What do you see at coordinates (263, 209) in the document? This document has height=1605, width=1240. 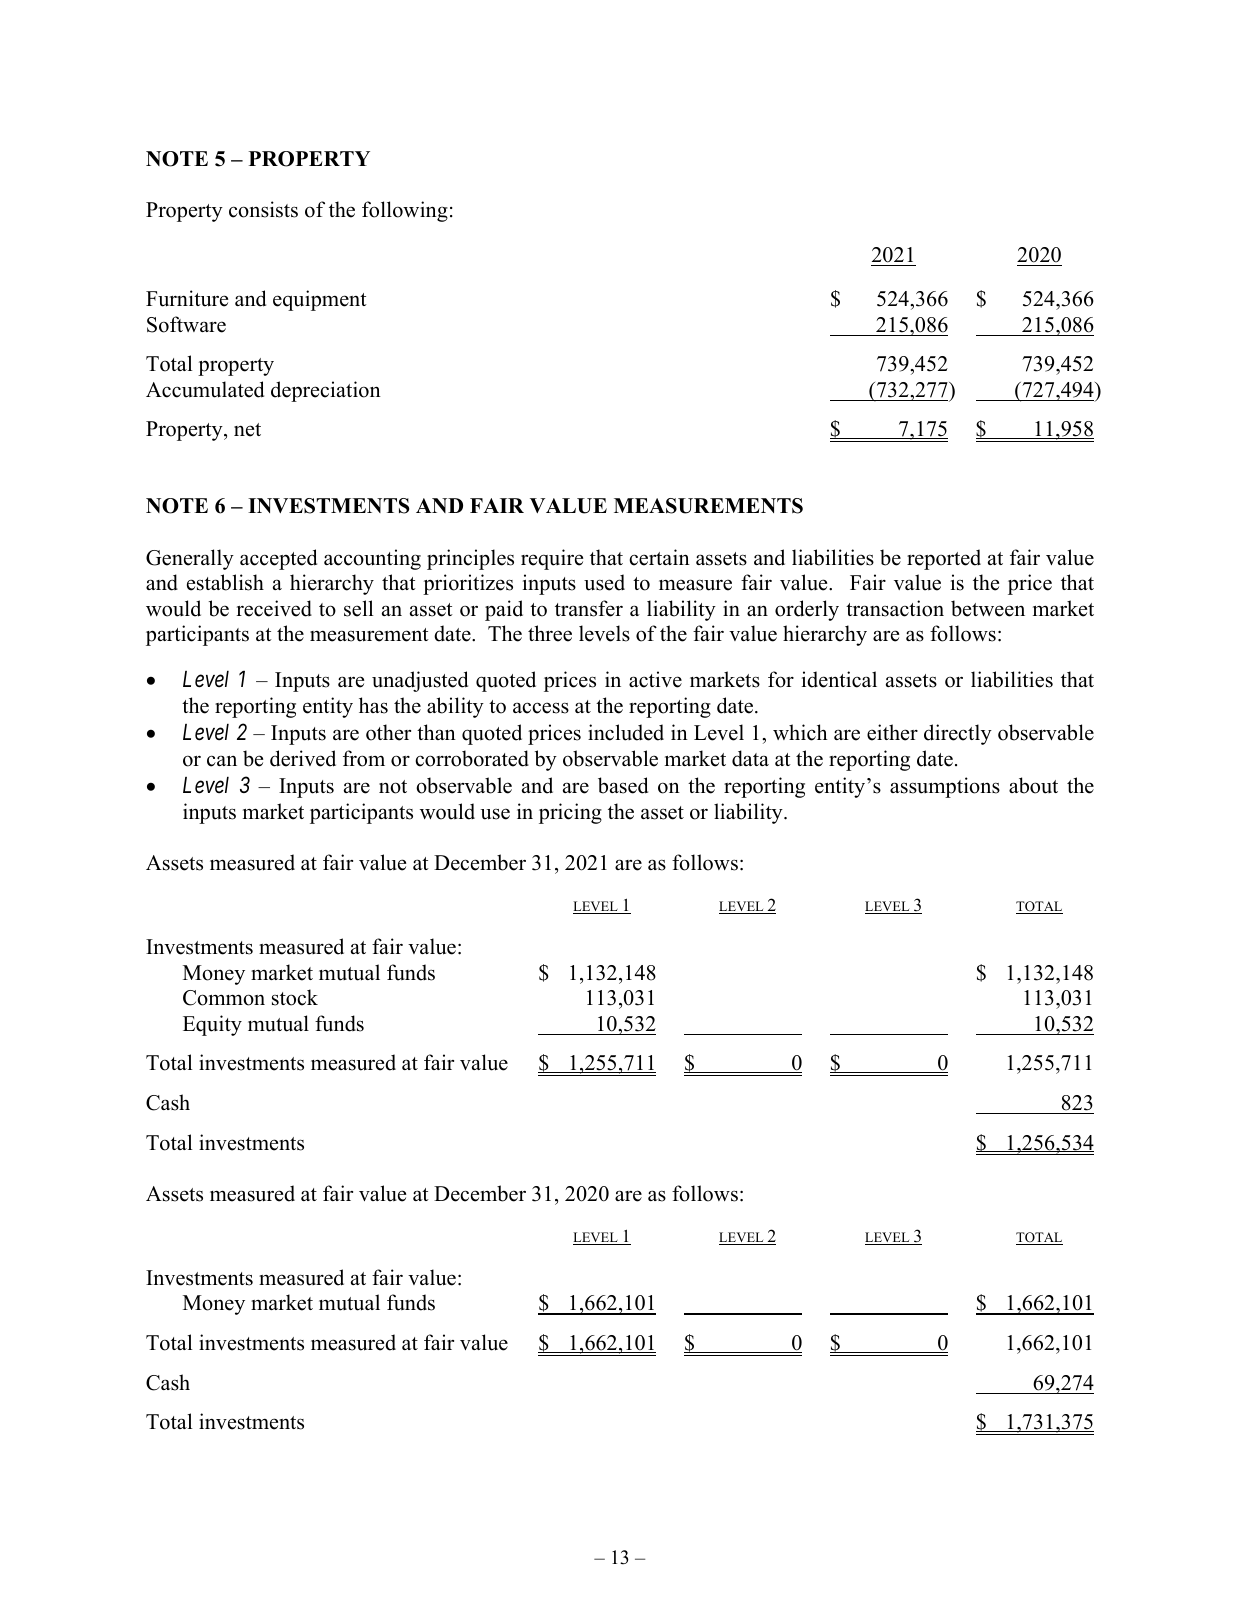 I see `consists` at bounding box center [263, 209].
